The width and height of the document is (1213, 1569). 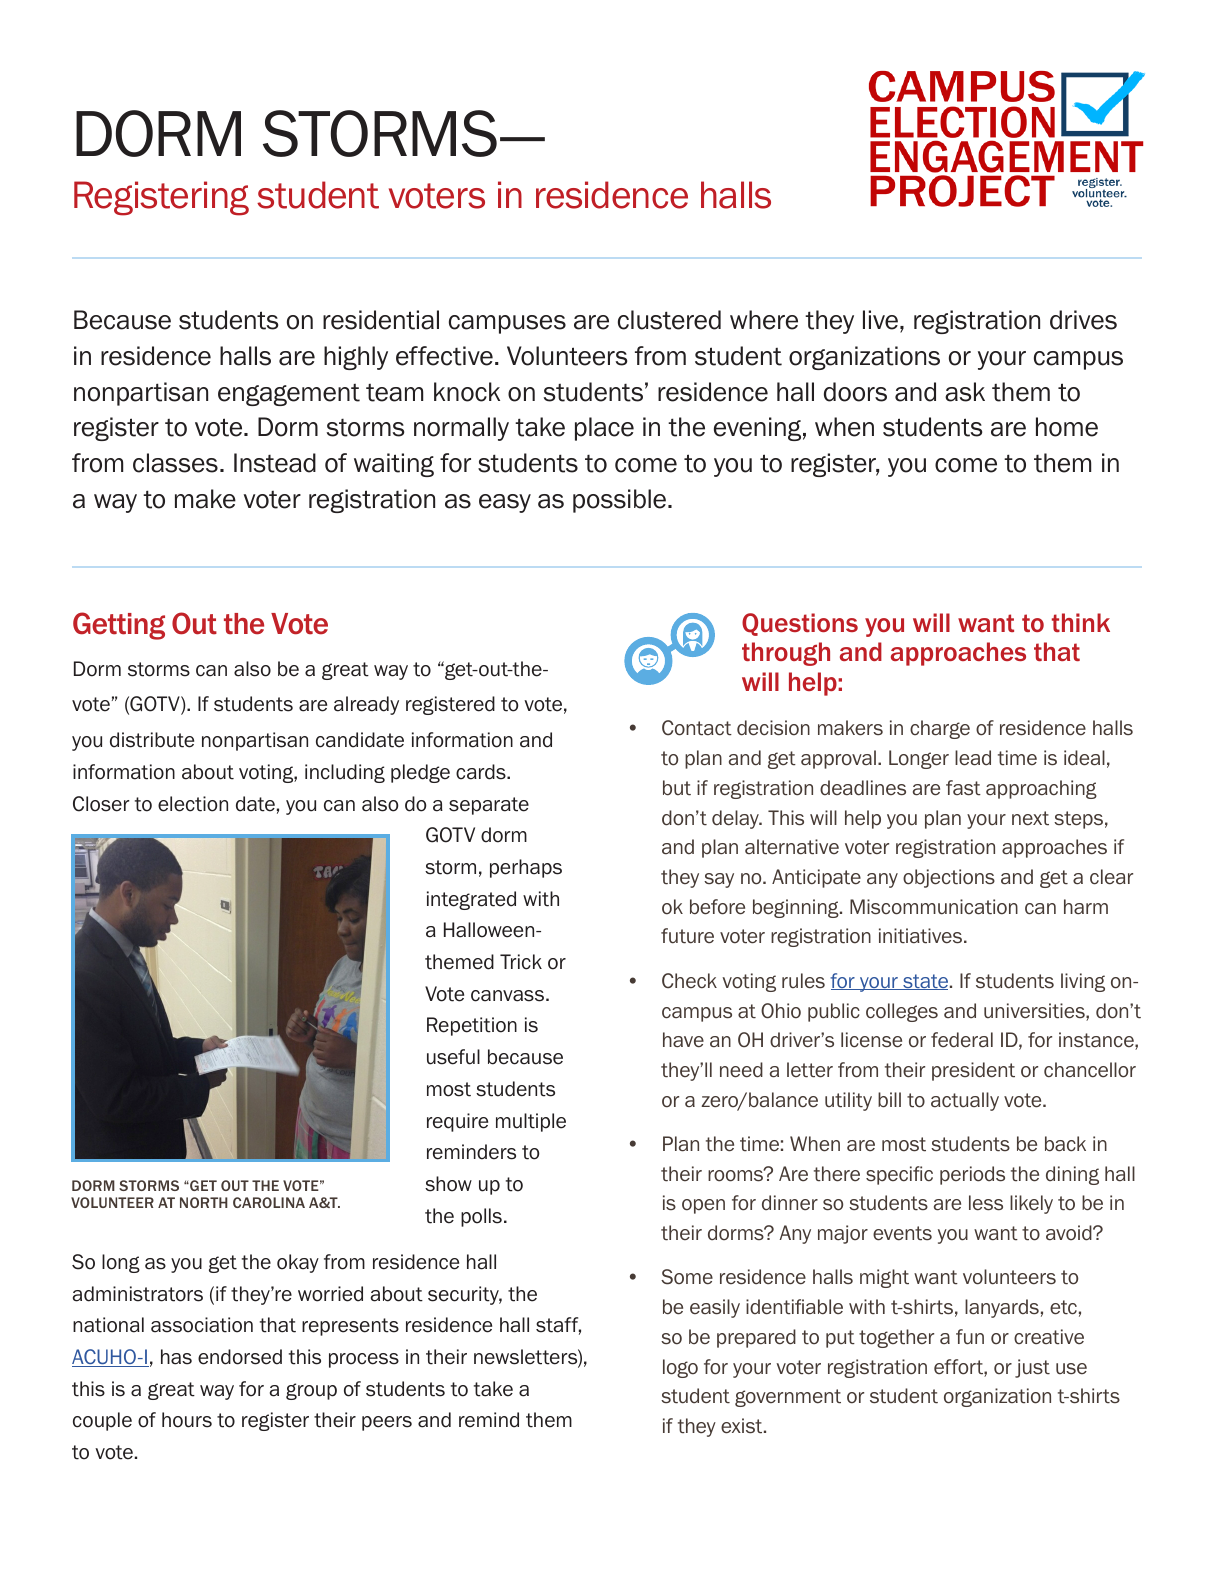 What do you see at coordinates (965, 392) in the document?
I see `ask` at bounding box center [965, 392].
